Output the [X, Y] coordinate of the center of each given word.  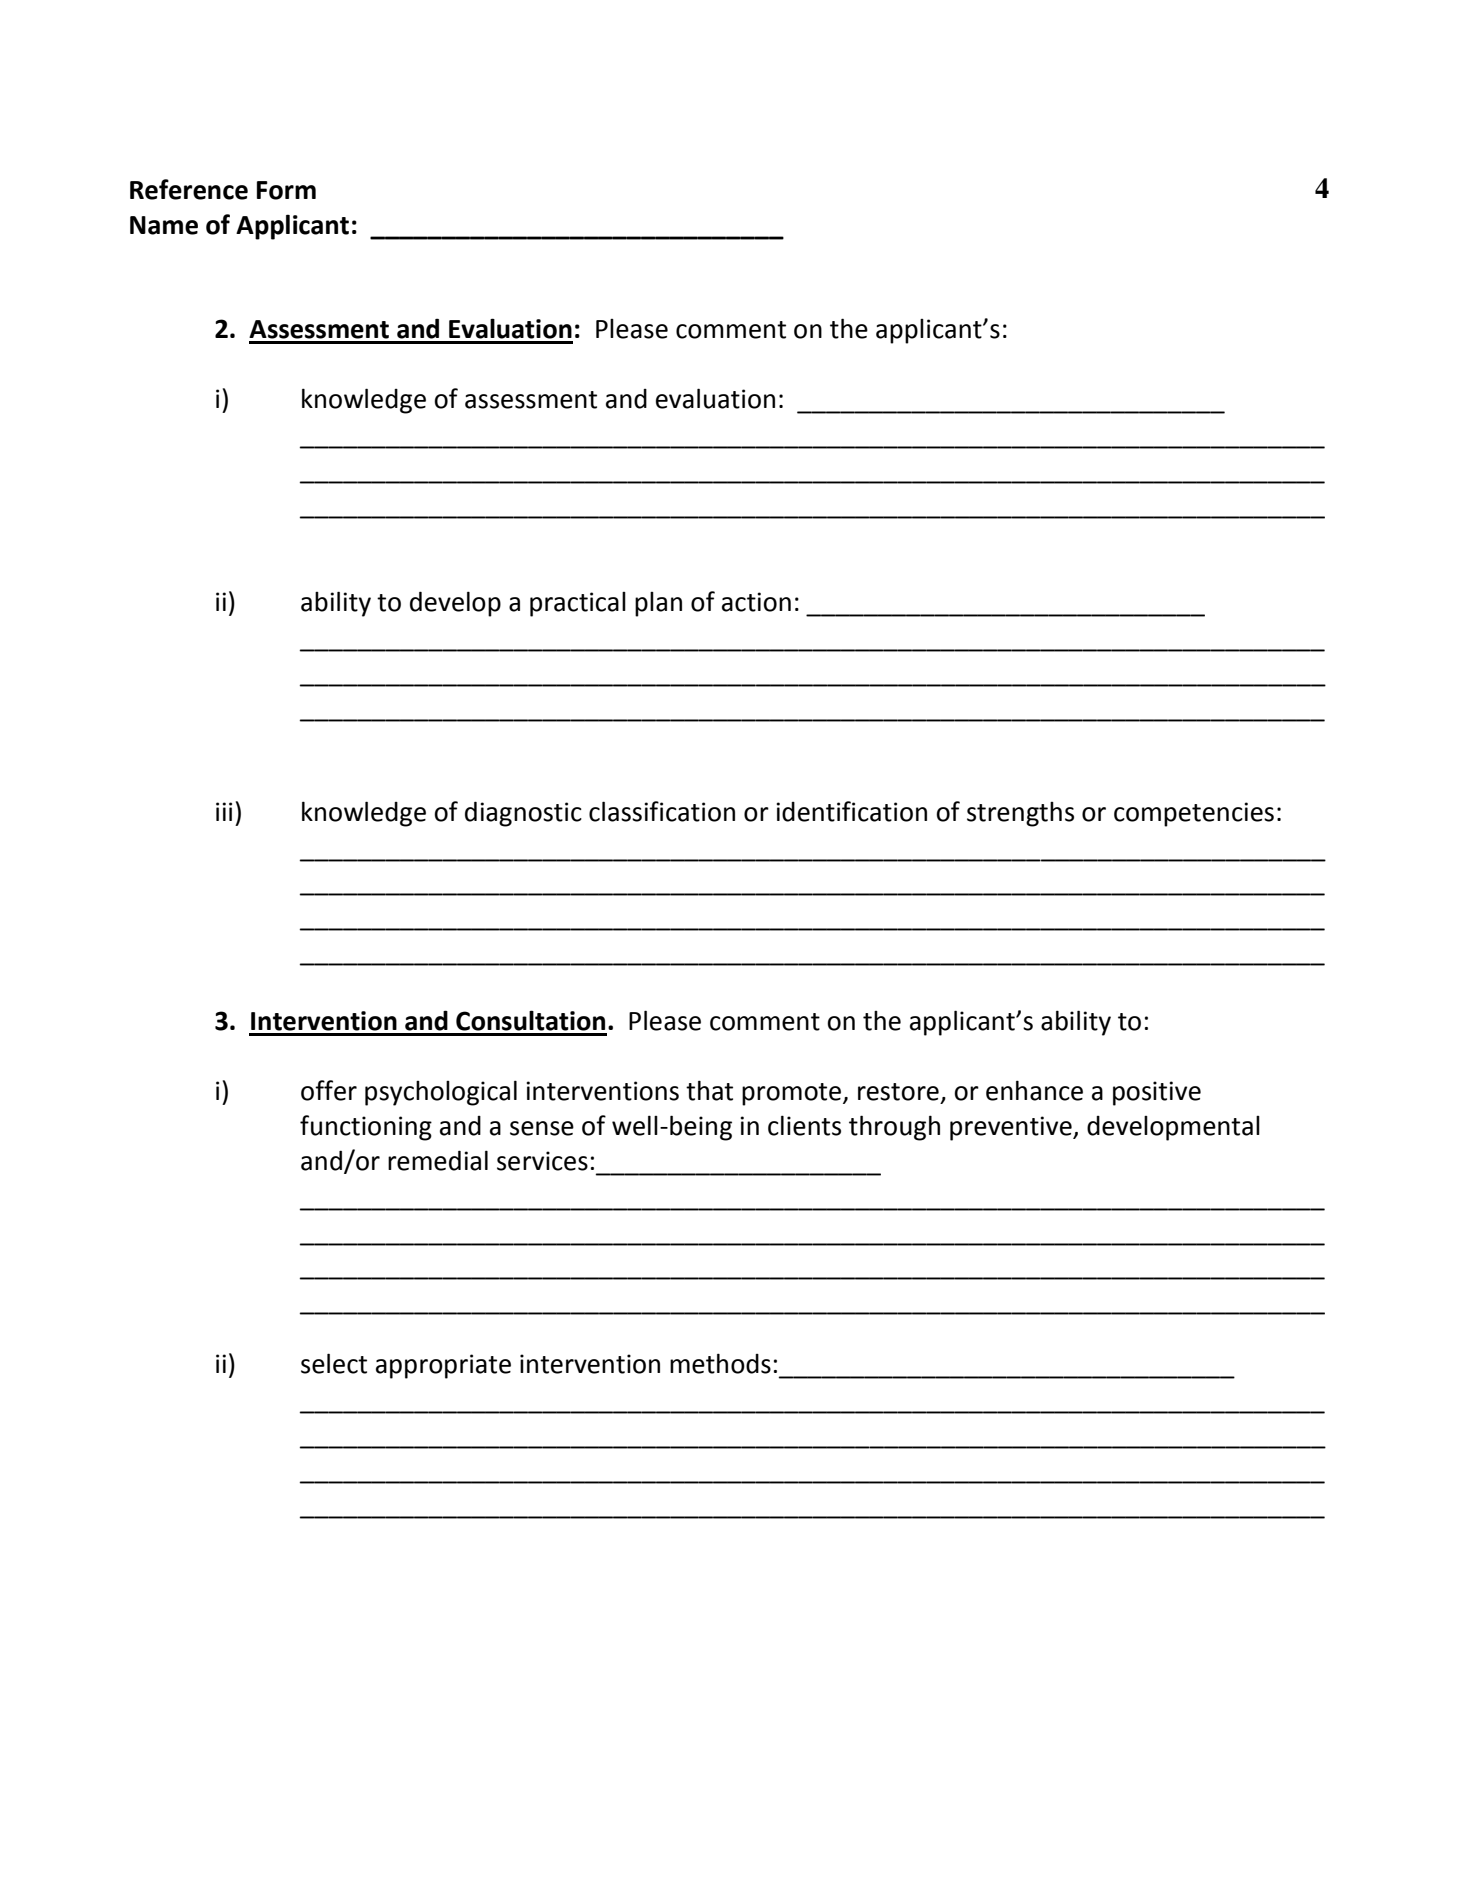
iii [224, 811]
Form [286, 190]
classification [662, 811]
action [756, 602]
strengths [1020, 814]
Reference [189, 189]
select [334, 1363]
